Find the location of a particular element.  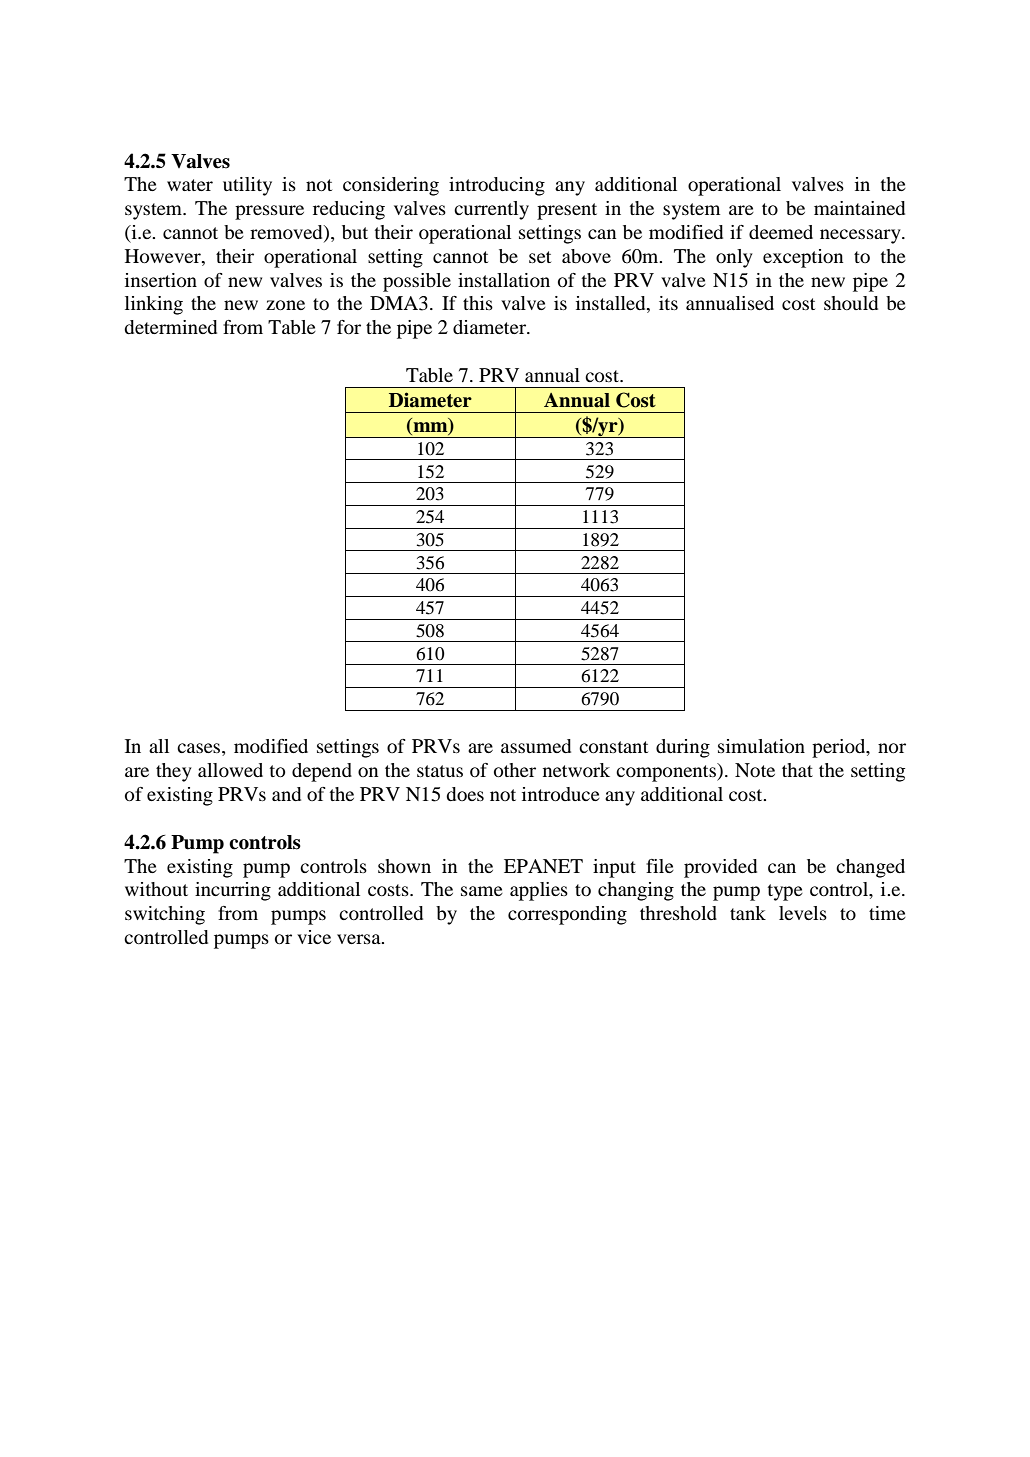

they is located at coordinates (174, 772).
